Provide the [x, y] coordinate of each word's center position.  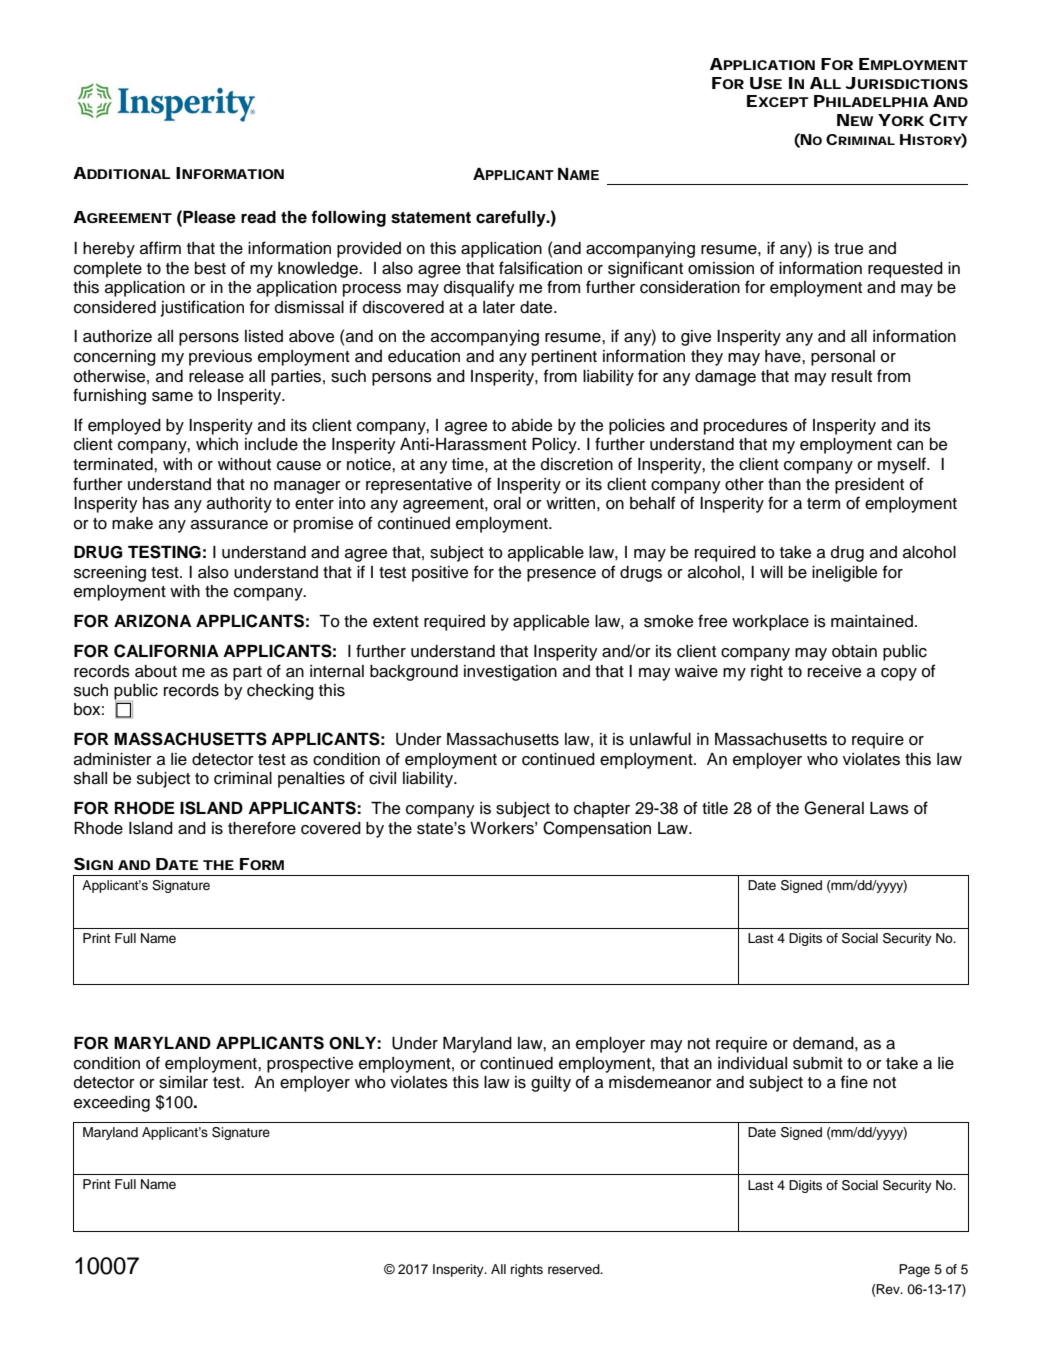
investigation [510, 673]
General [834, 808]
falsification [540, 268]
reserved [575, 1269]
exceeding [112, 1104]
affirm [160, 248]
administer [113, 759]
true [848, 249]
